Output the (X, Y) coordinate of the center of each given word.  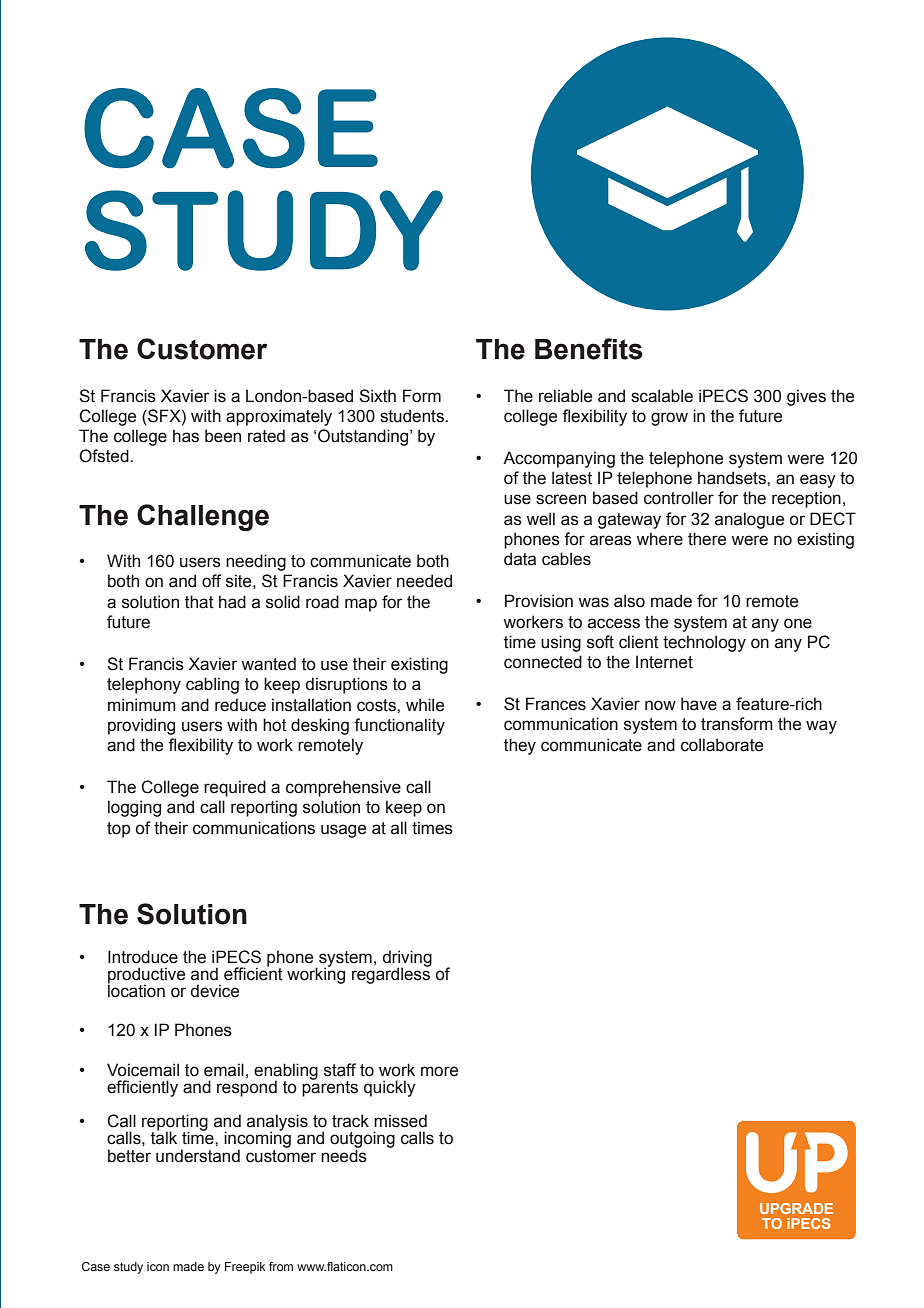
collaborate (722, 745)
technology (704, 643)
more (439, 1071)
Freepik (245, 1268)
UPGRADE (796, 1208)
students (413, 416)
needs (344, 1155)
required (235, 788)
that (199, 602)
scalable (662, 396)
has (186, 436)
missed (400, 1121)
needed (424, 581)
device (215, 991)
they (520, 746)
